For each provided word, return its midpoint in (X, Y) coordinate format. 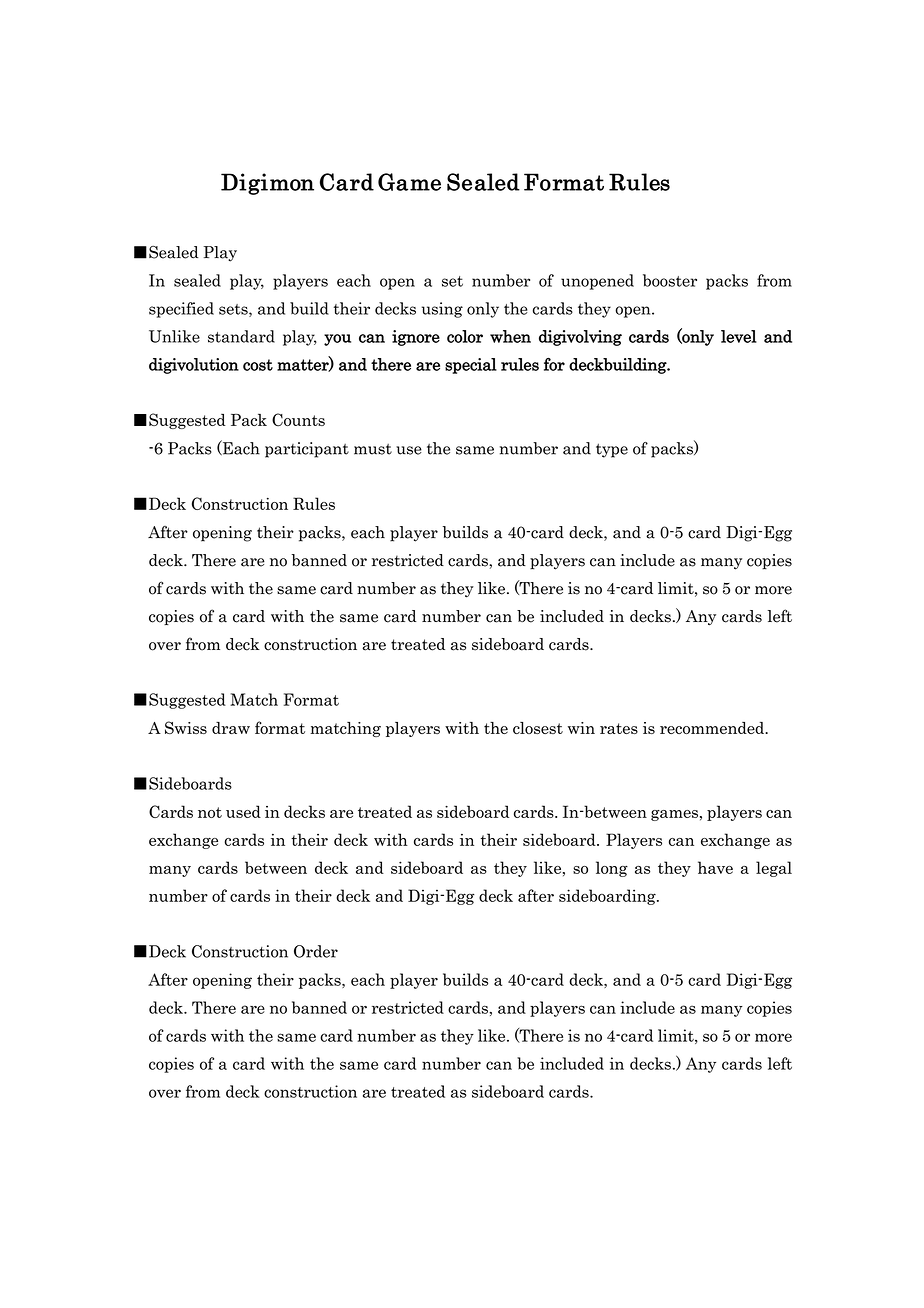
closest (538, 728)
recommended (713, 728)
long (612, 869)
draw (231, 728)
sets (234, 310)
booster (670, 280)
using (442, 310)
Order (316, 951)
